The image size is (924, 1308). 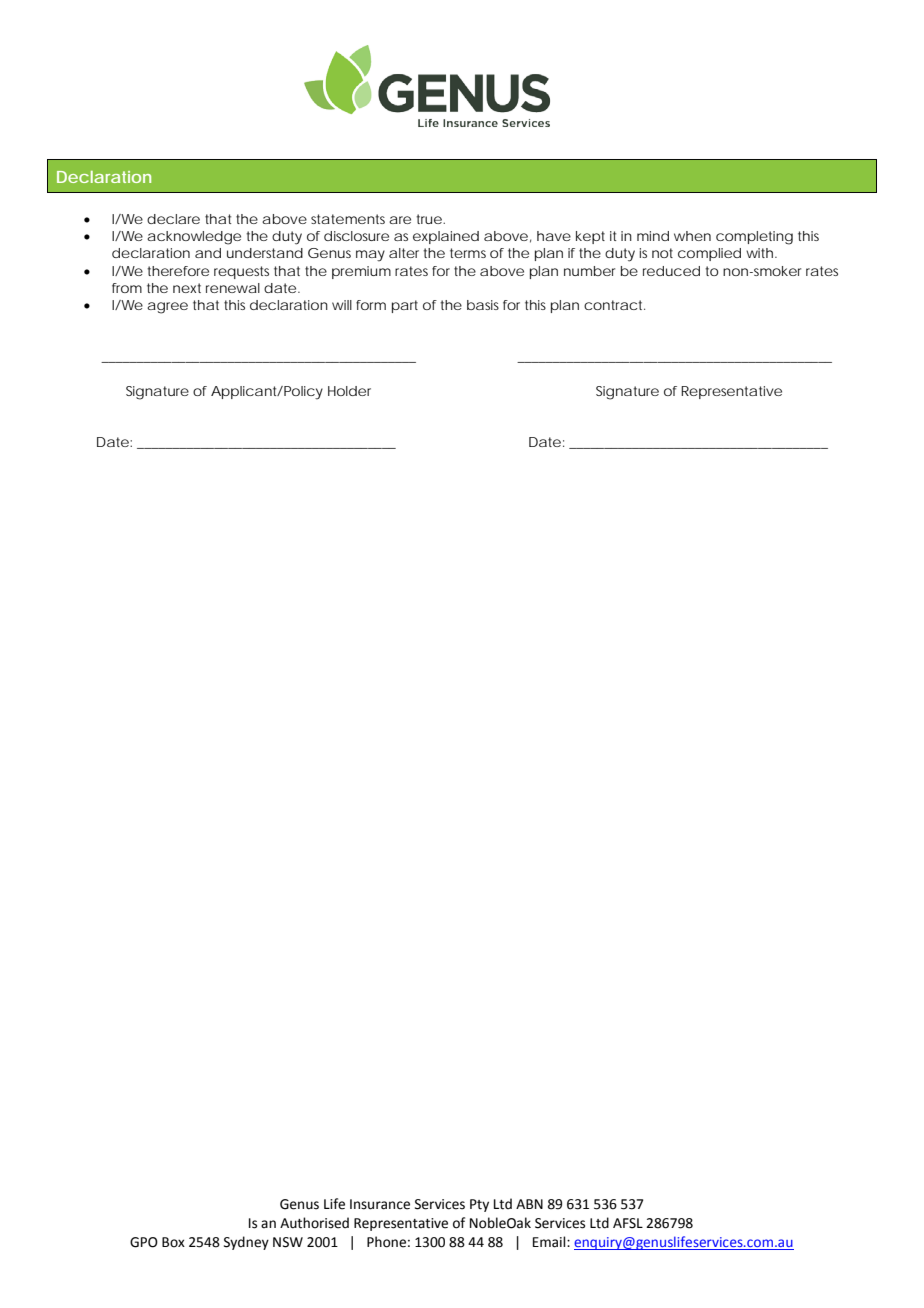 I want to click on Email, so click(x=550, y=1242).
